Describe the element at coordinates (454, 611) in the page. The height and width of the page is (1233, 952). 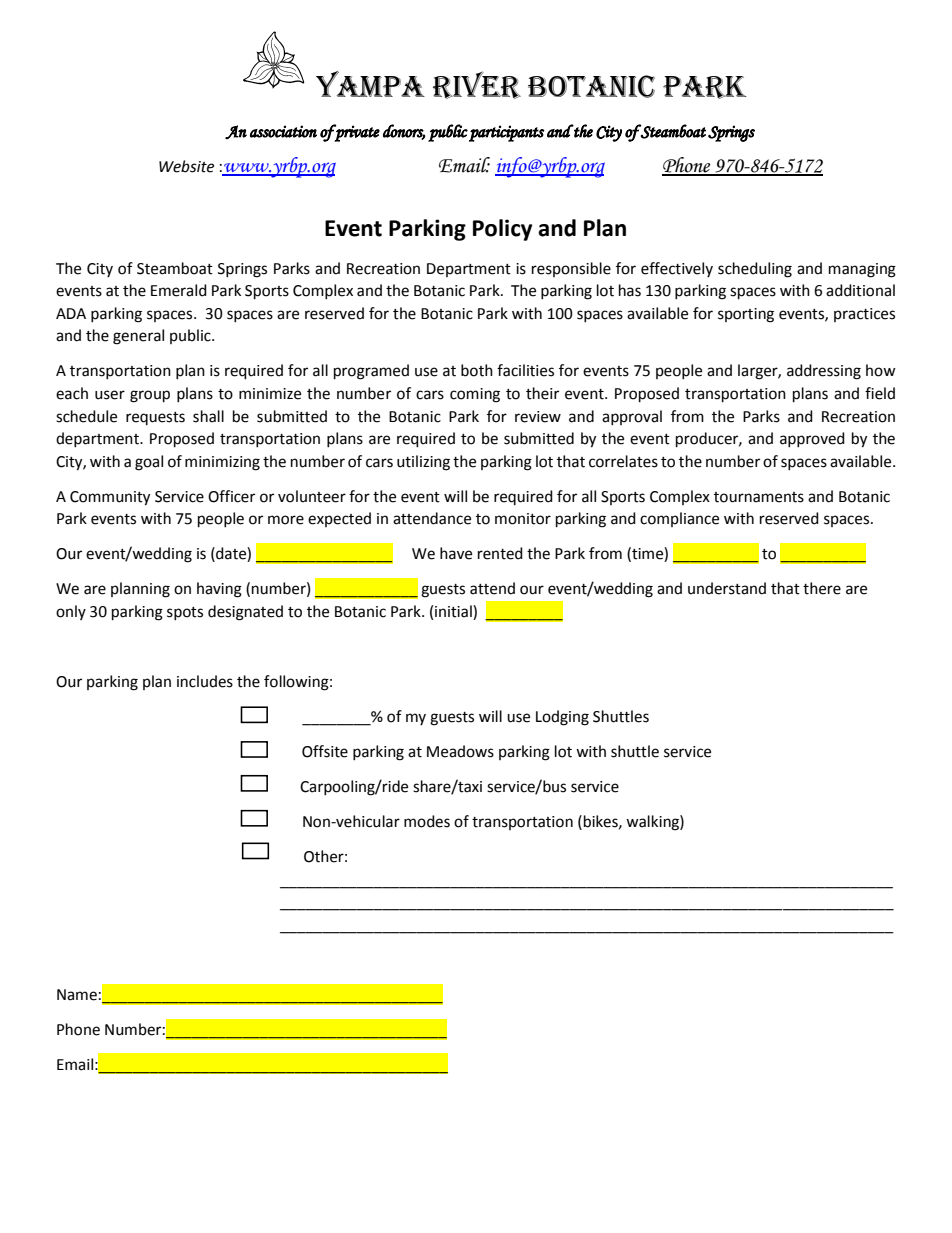
I see `initial` at that location.
